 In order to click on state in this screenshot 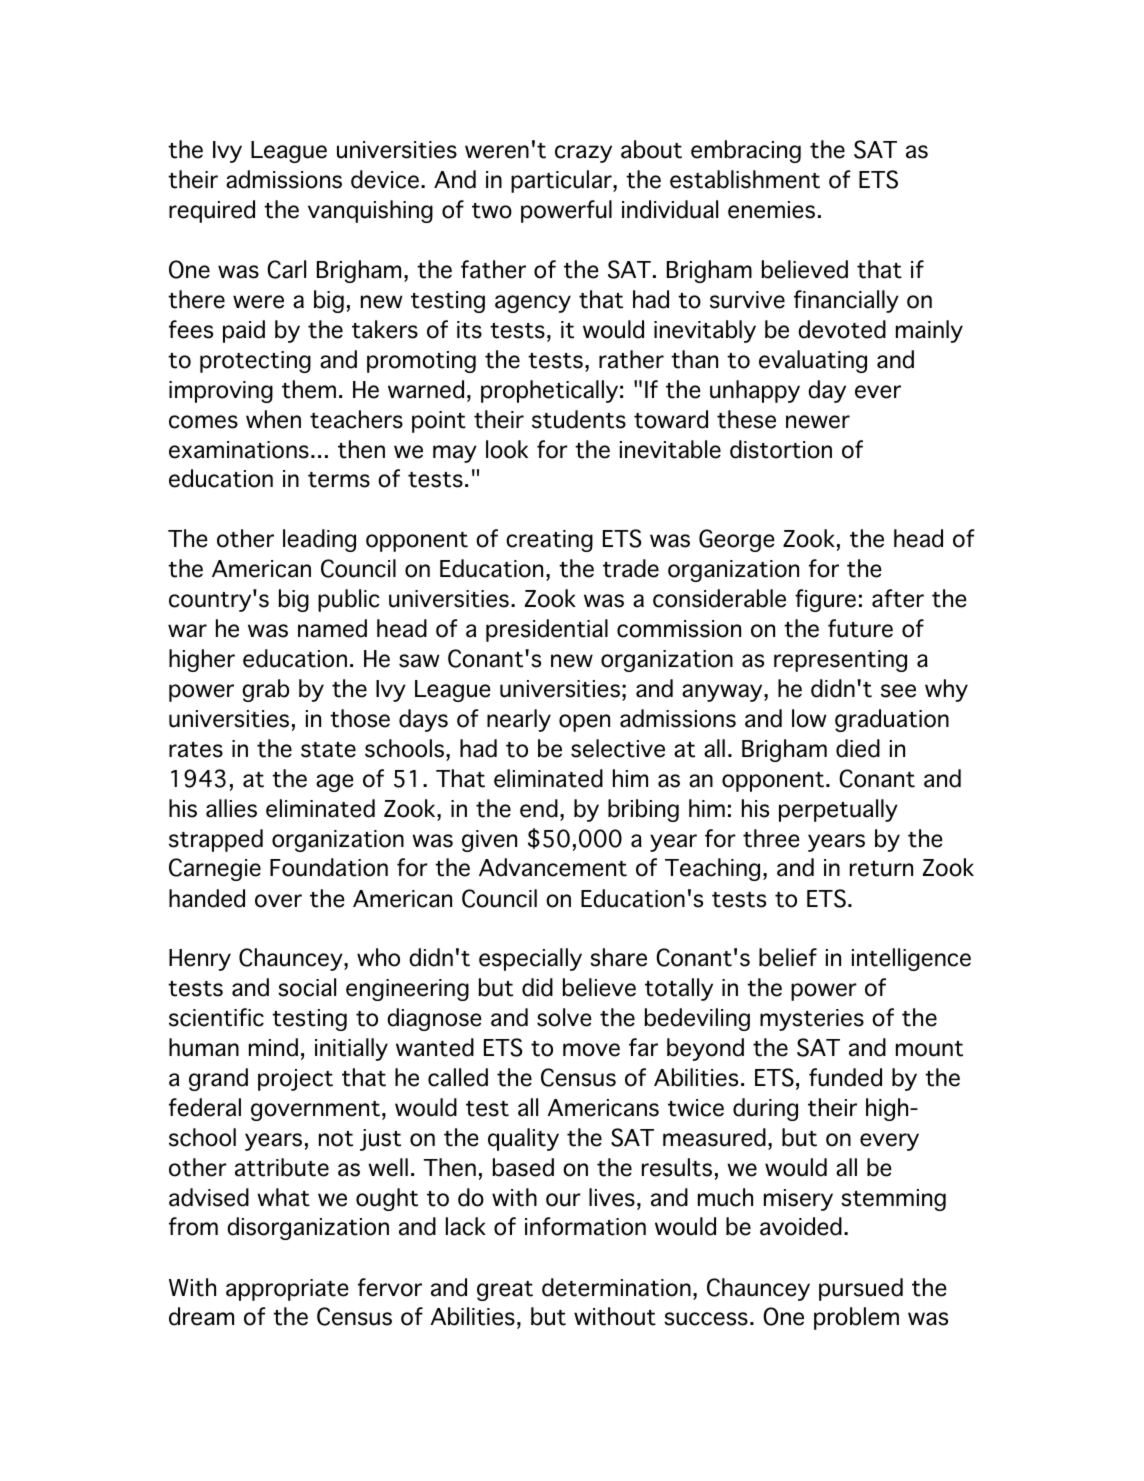, I will do `click(328, 750)`.
